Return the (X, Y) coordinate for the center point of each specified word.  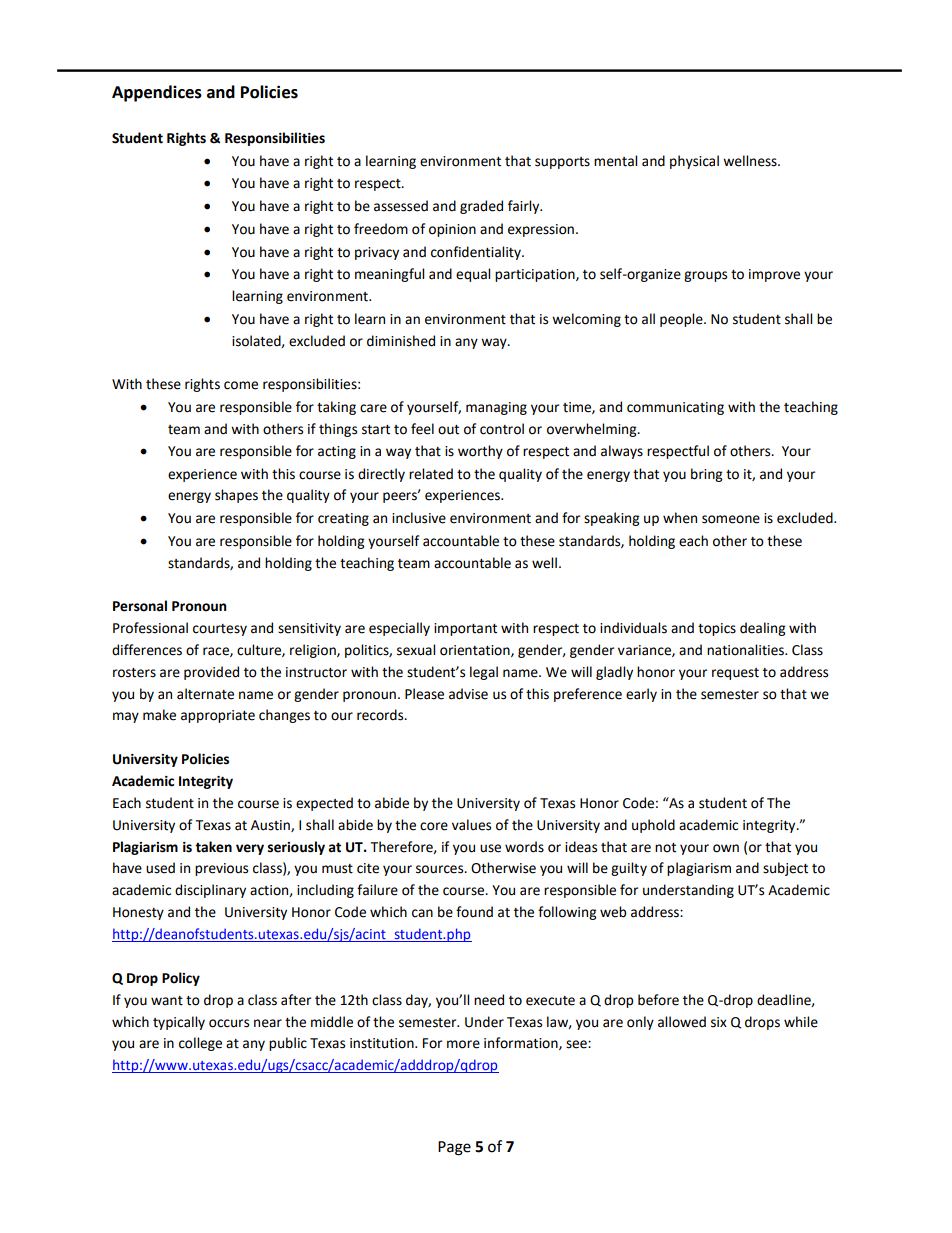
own (726, 848)
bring (706, 475)
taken (213, 847)
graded (481, 207)
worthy (480, 452)
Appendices (157, 93)
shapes (236, 496)
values (471, 825)
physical (694, 162)
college (200, 1044)
